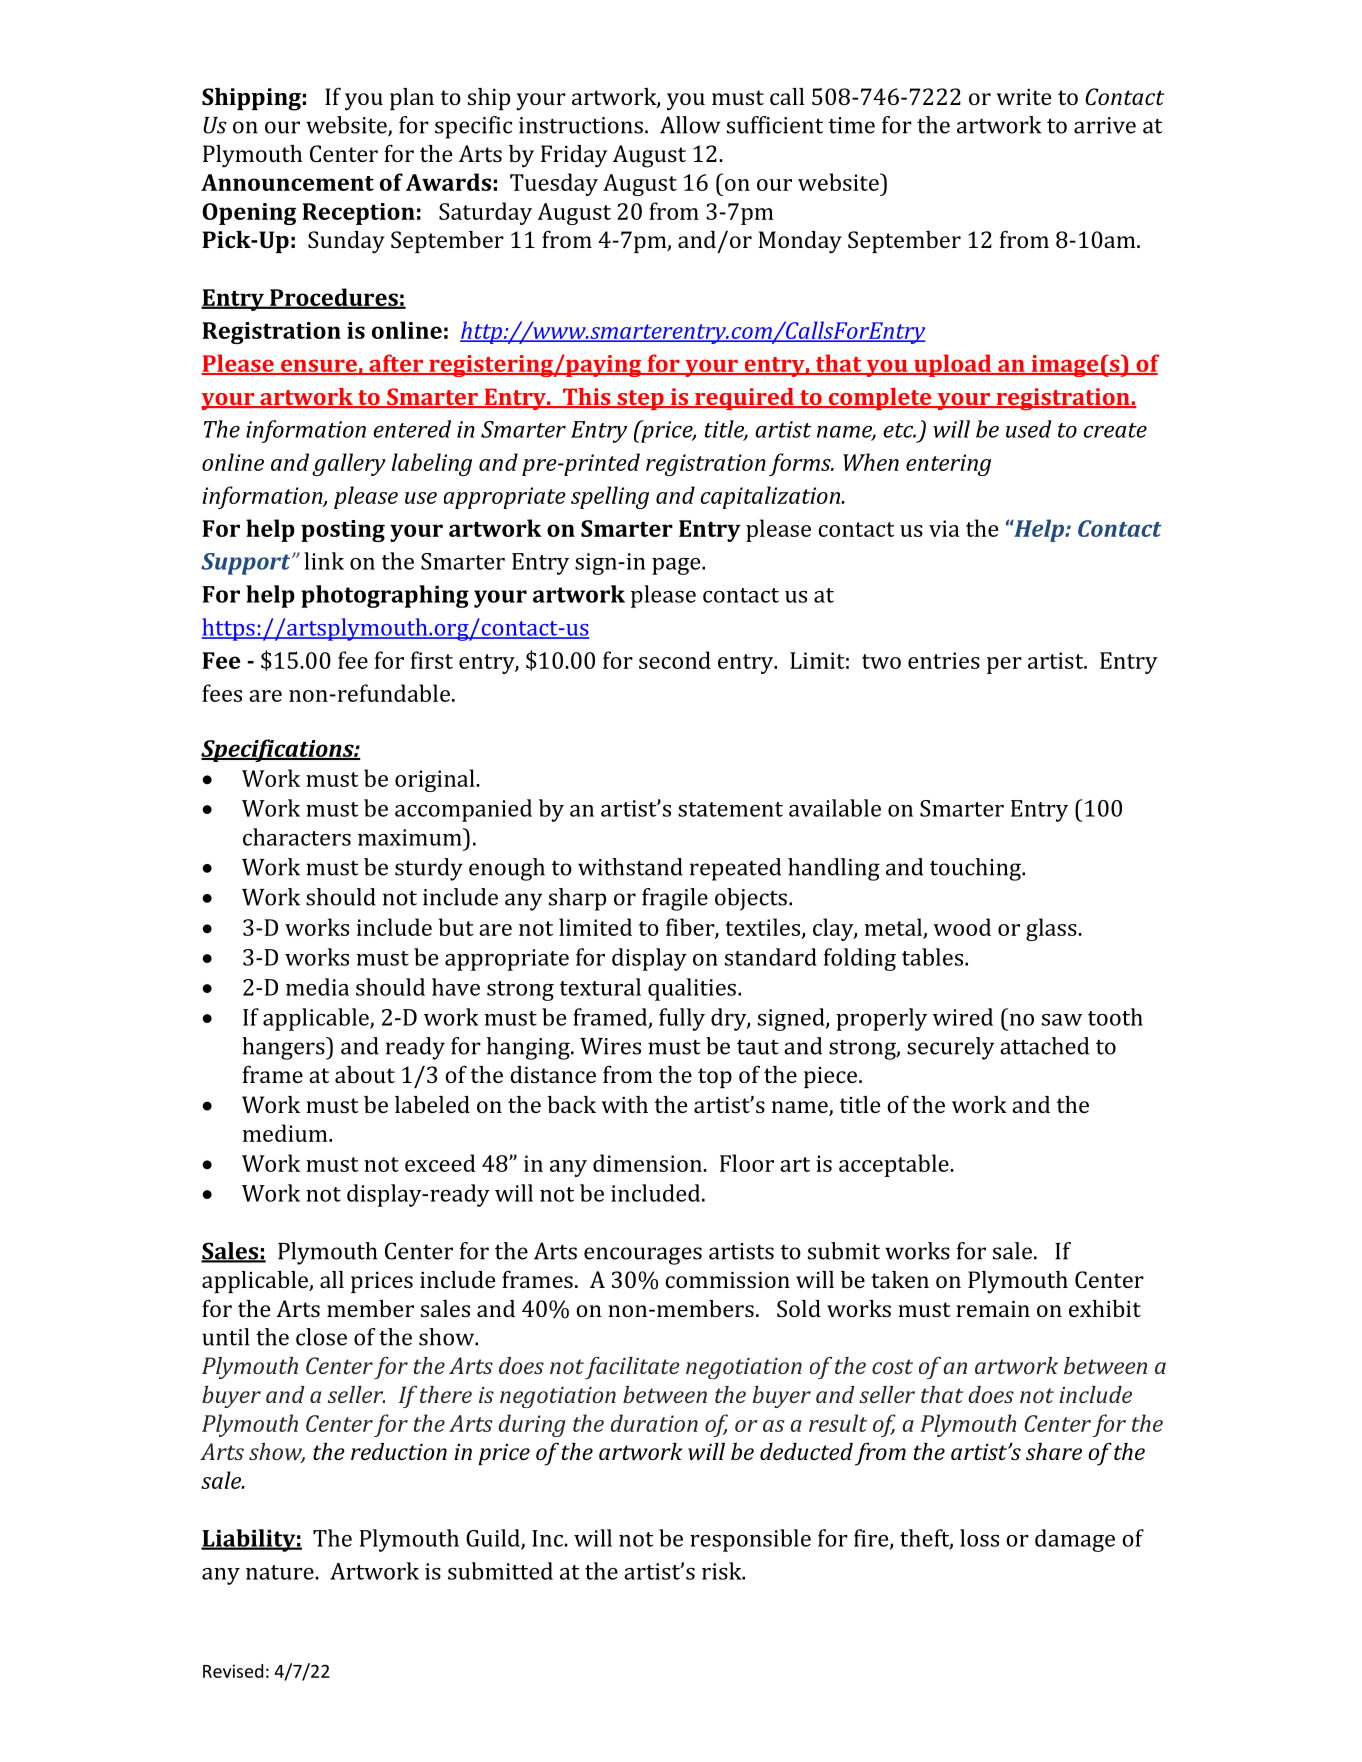 This page has height=1762, width=1362. Describe the element at coordinates (321, 1337) in the page. I see `close` at that location.
